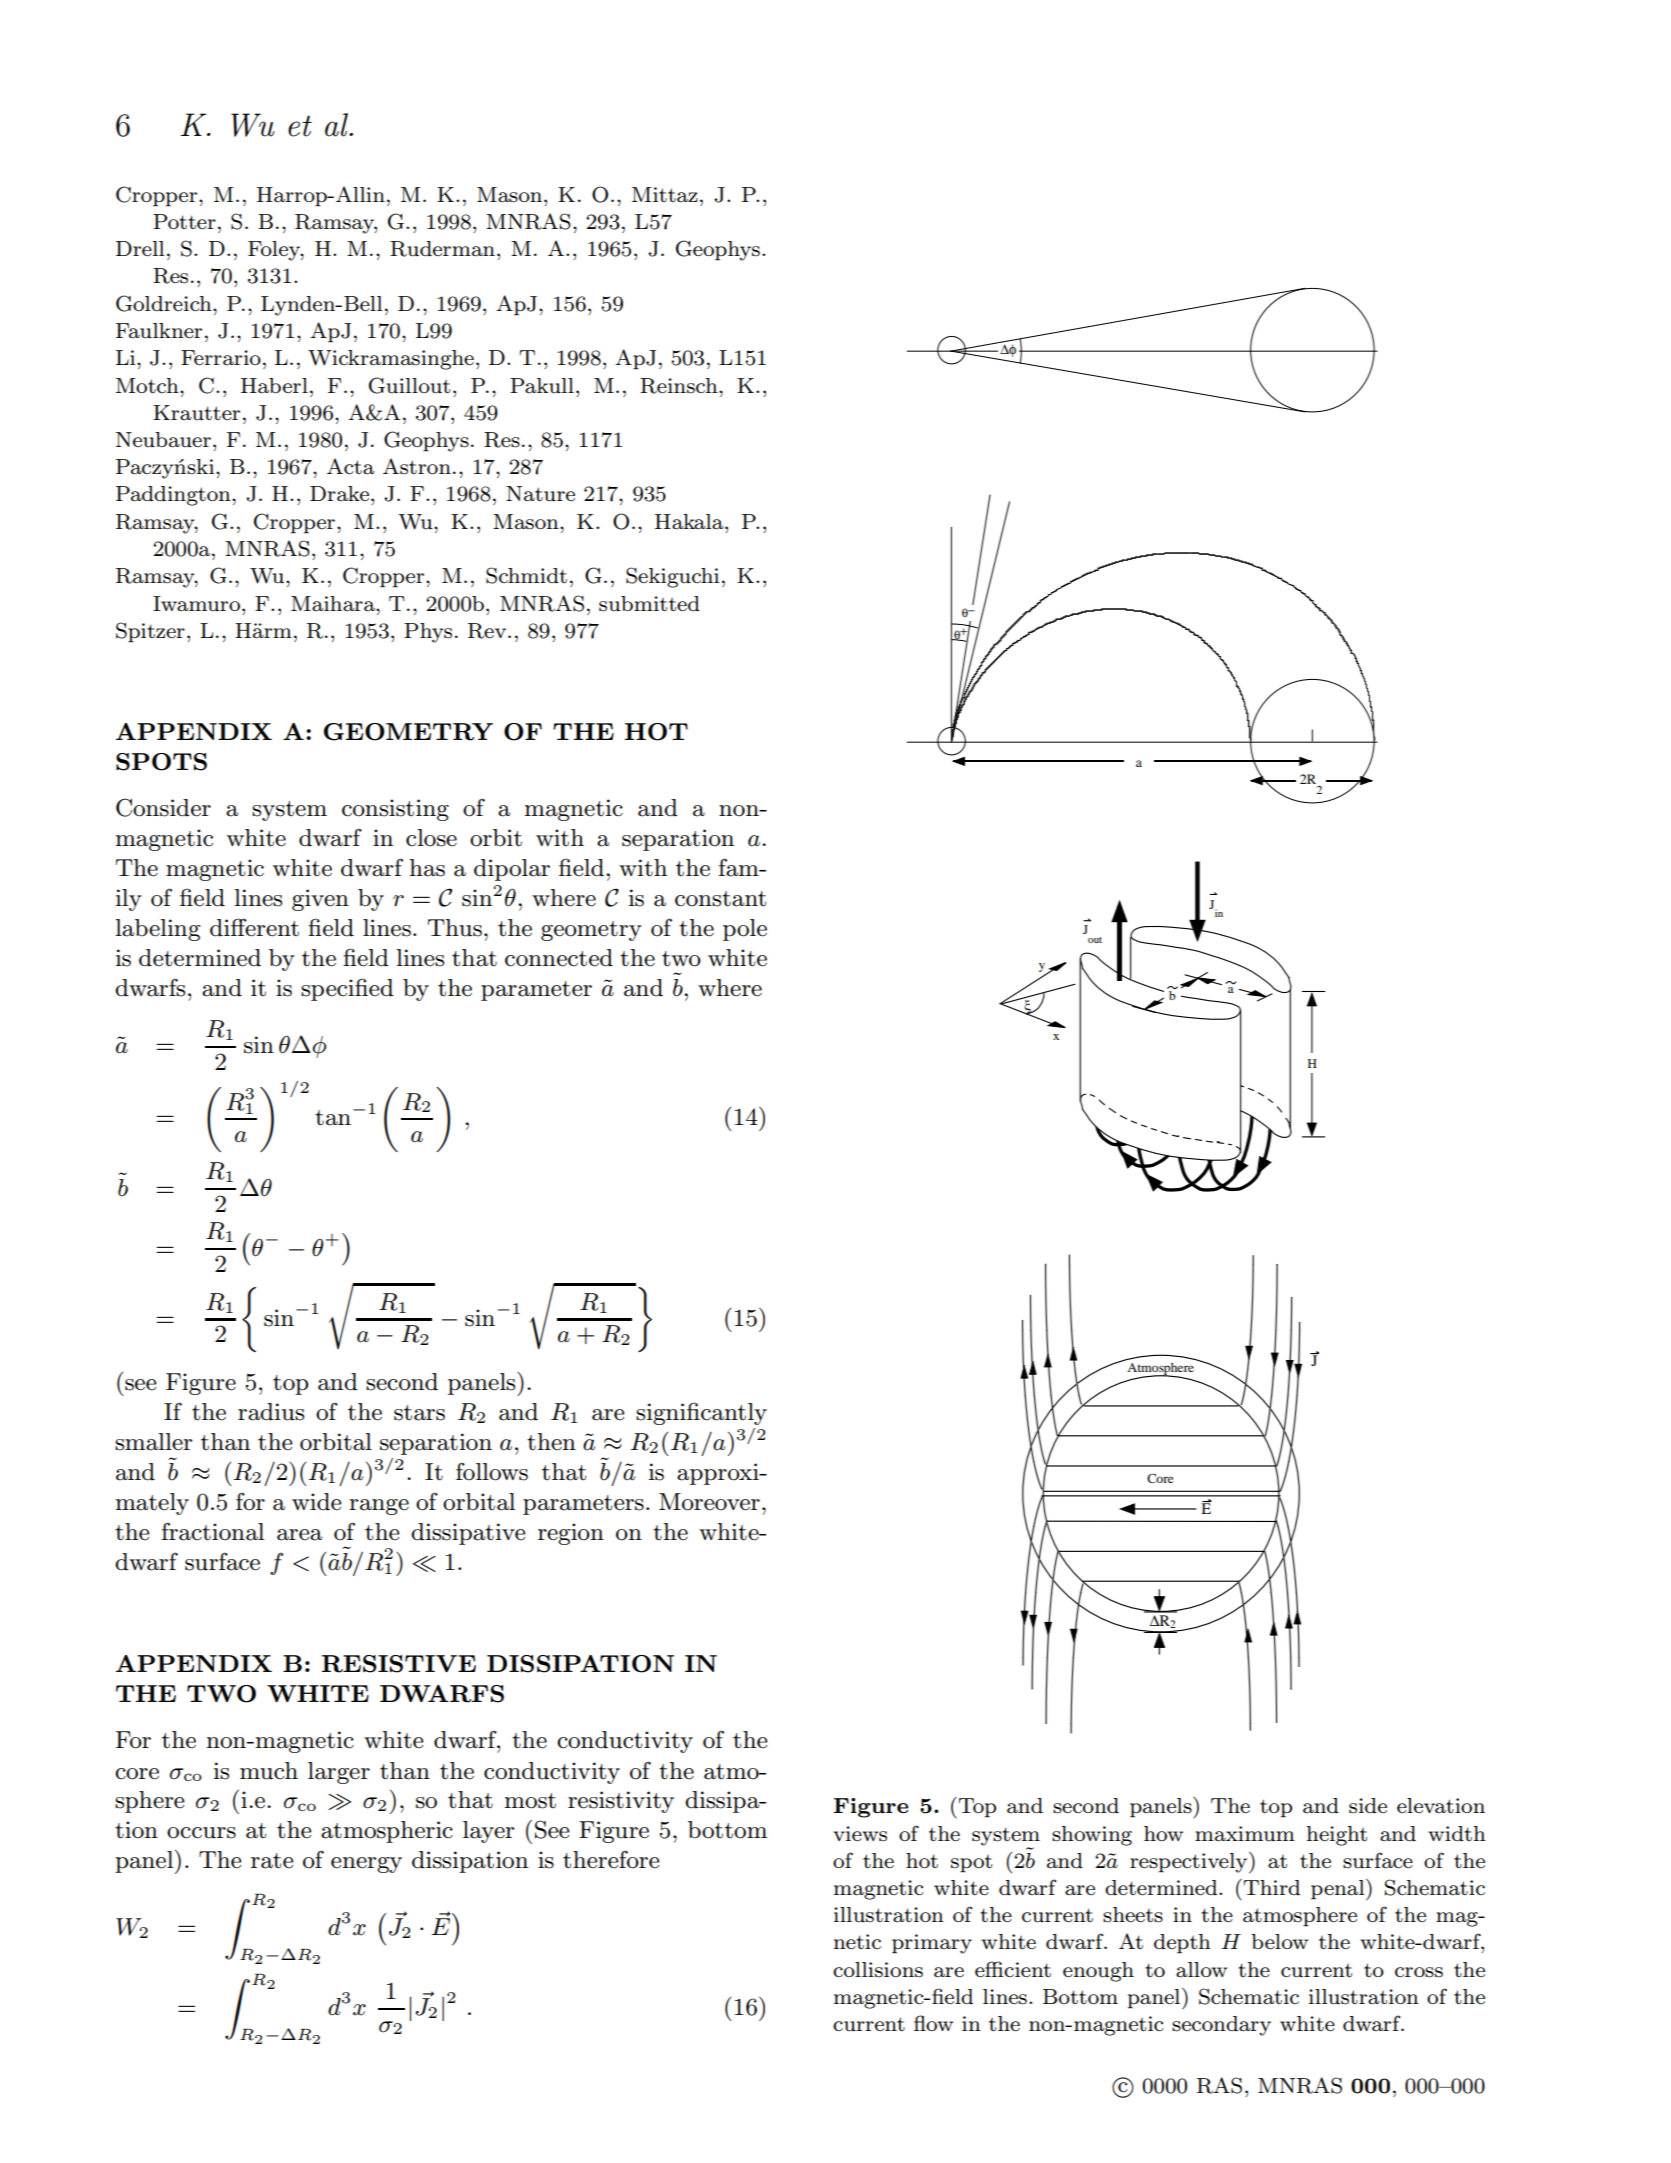  Describe the element at coordinates (709, 1502) in the screenshot. I see `Moreover` at that location.
